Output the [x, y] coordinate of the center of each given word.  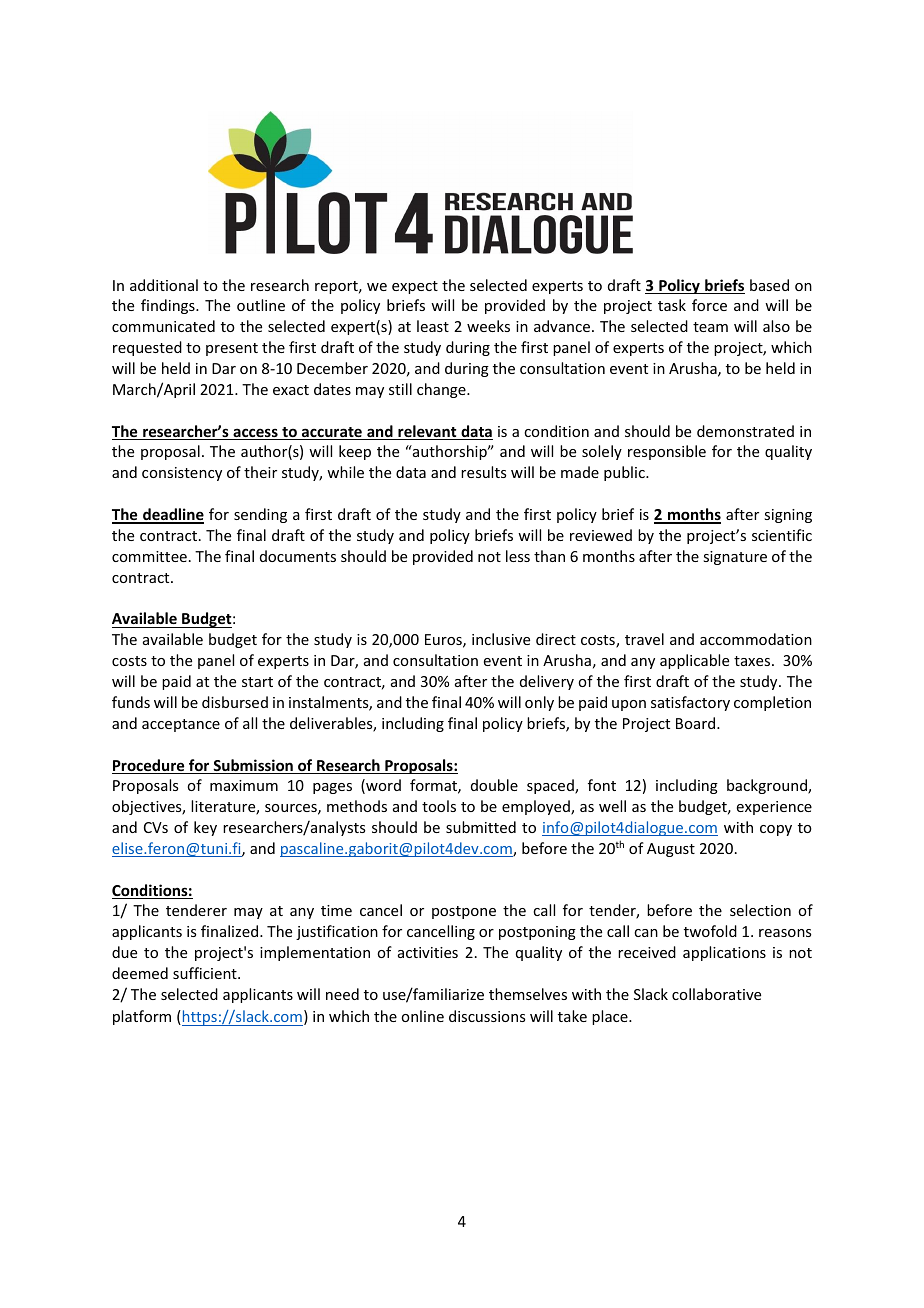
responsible [667, 452]
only [539, 703]
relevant [427, 432]
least [433, 326]
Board [697, 723]
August [671, 850]
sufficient [206, 973]
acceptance [181, 725]
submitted [481, 827]
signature [735, 558]
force [709, 305]
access [255, 434]
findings [169, 306]
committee [149, 556]
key [205, 828]
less [518, 556]
